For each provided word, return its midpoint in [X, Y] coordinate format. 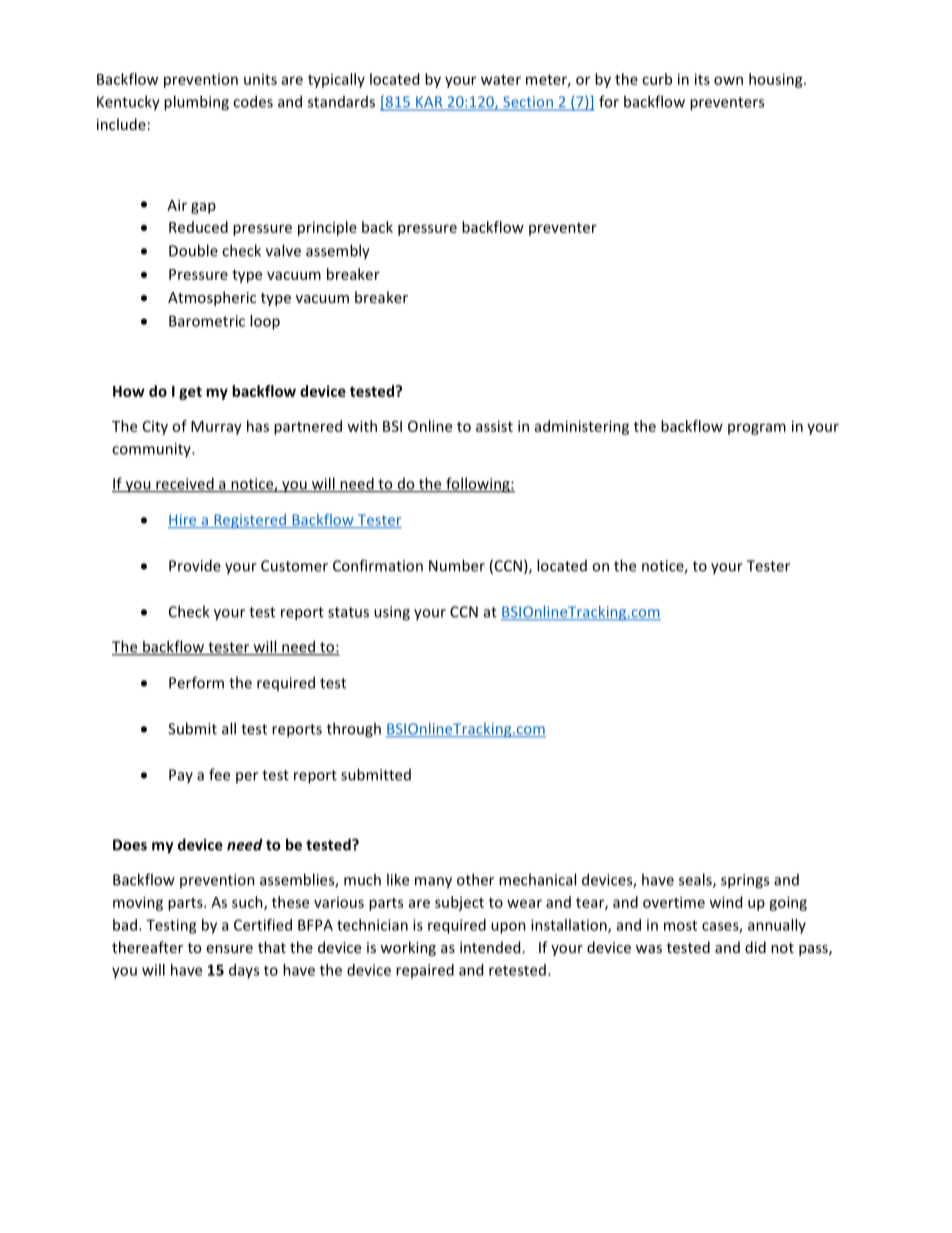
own [728, 80]
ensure [230, 949]
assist [494, 426]
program [757, 429]
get [190, 393]
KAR [429, 103]
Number [457, 565]
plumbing [196, 103]
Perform [196, 682]
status [348, 612]
